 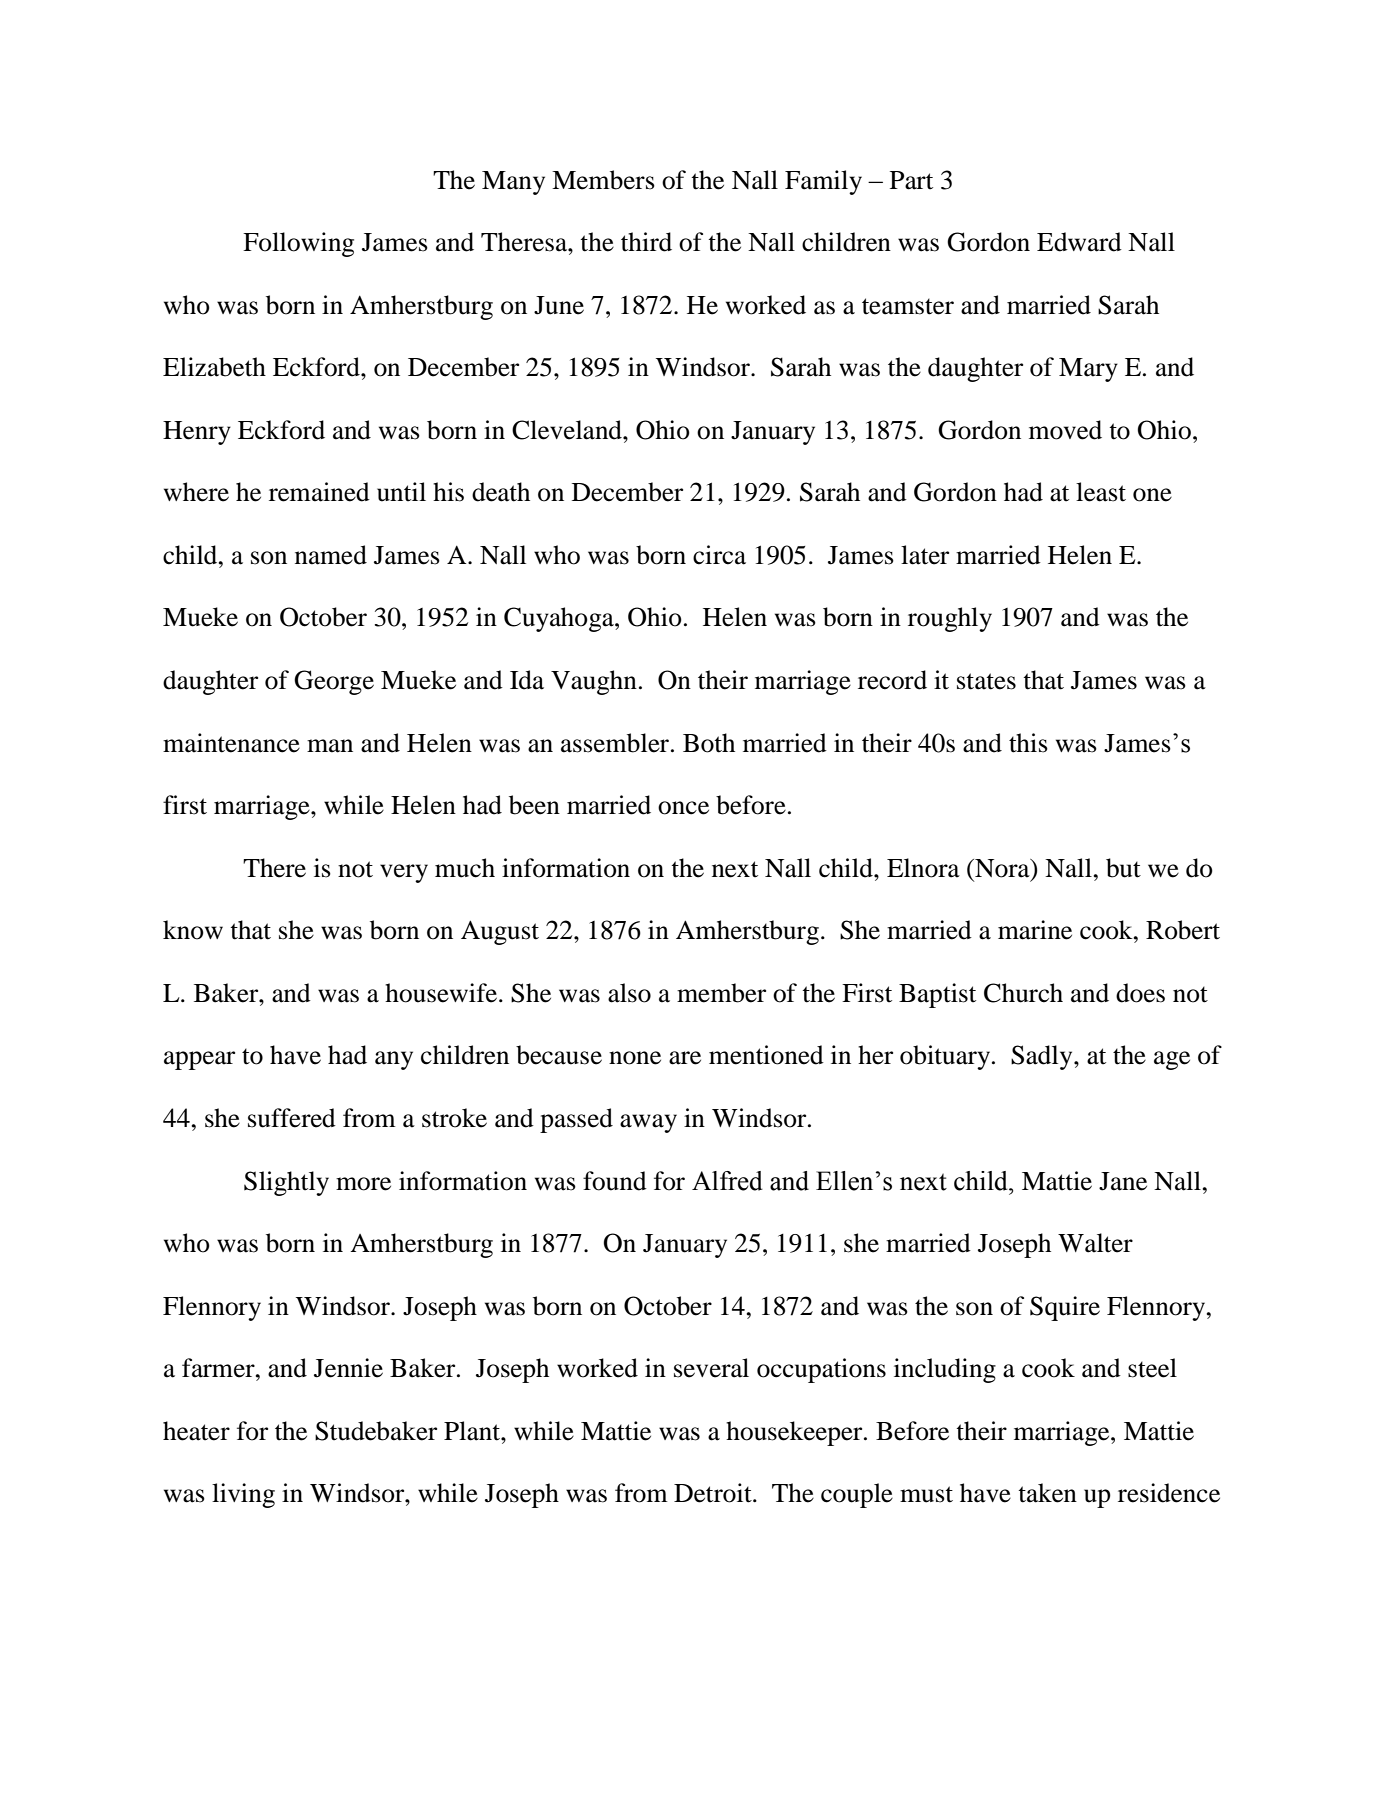 What do you see at coordinates (986, 681) in the screenshot?
I see `states` at bounding box center [986, 681].
